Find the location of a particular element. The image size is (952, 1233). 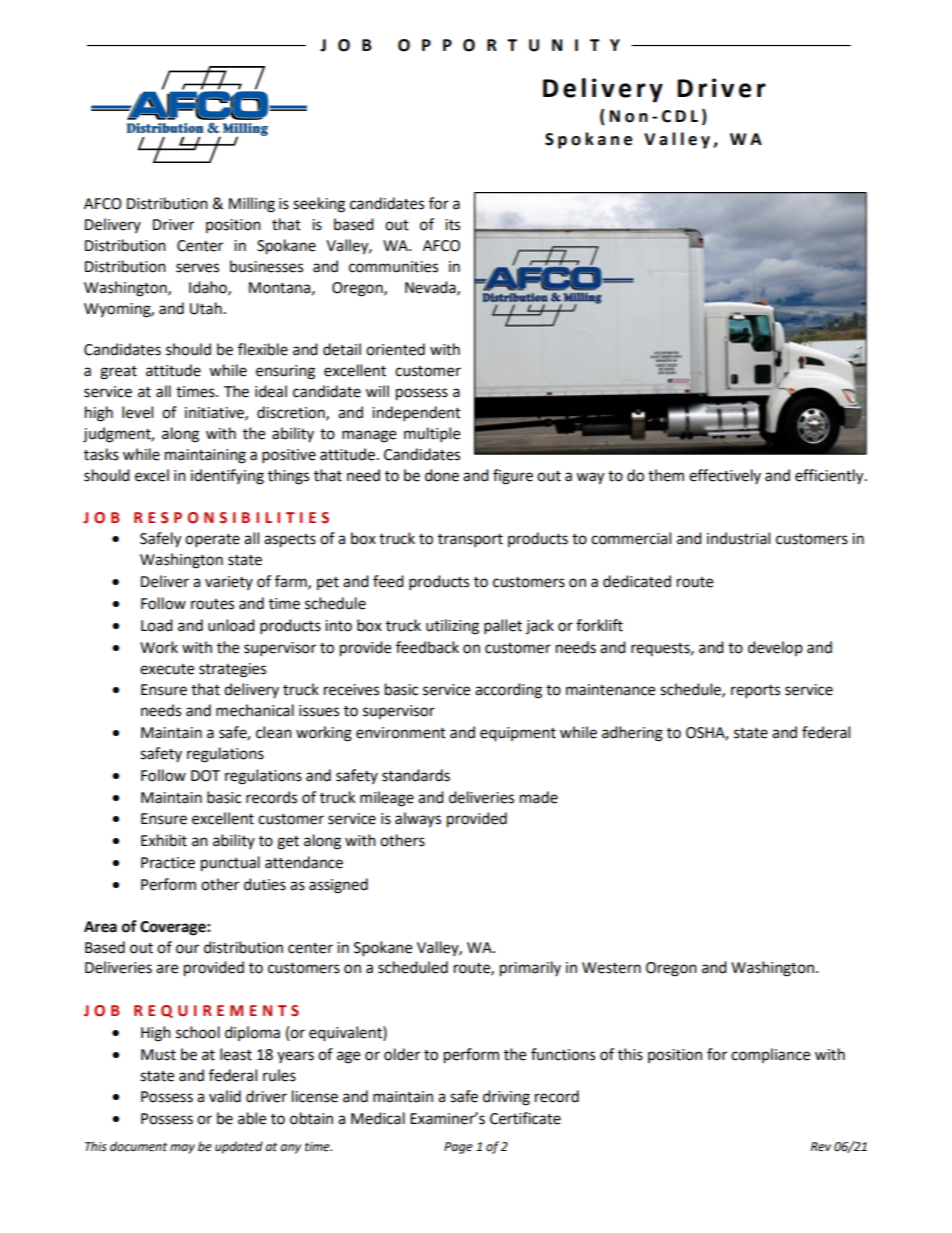

reports is located at coordinates (755, 692).
